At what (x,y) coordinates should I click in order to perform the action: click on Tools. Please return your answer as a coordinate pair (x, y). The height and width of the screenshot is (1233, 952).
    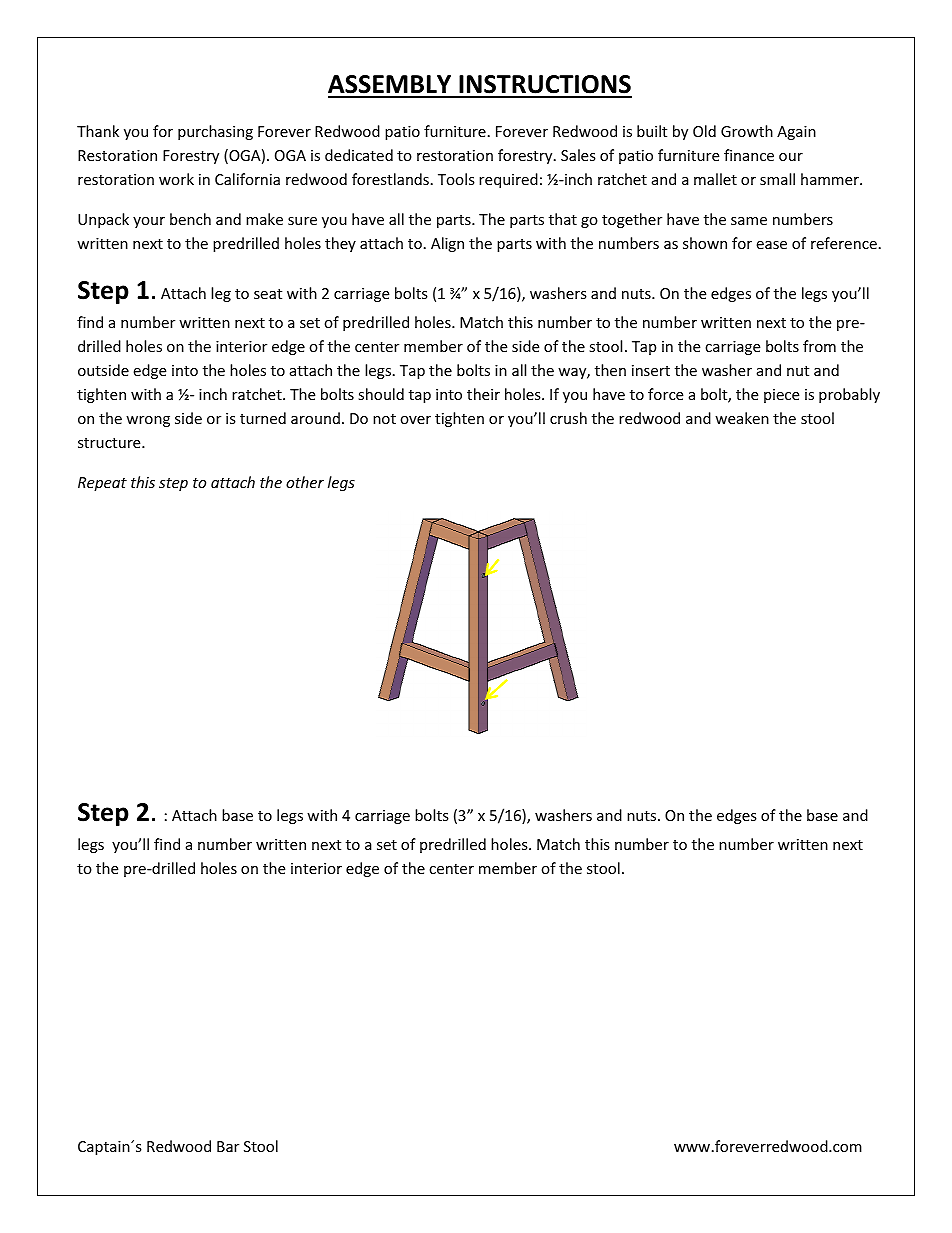
    Looking at the image, I should click on (456, 179).
